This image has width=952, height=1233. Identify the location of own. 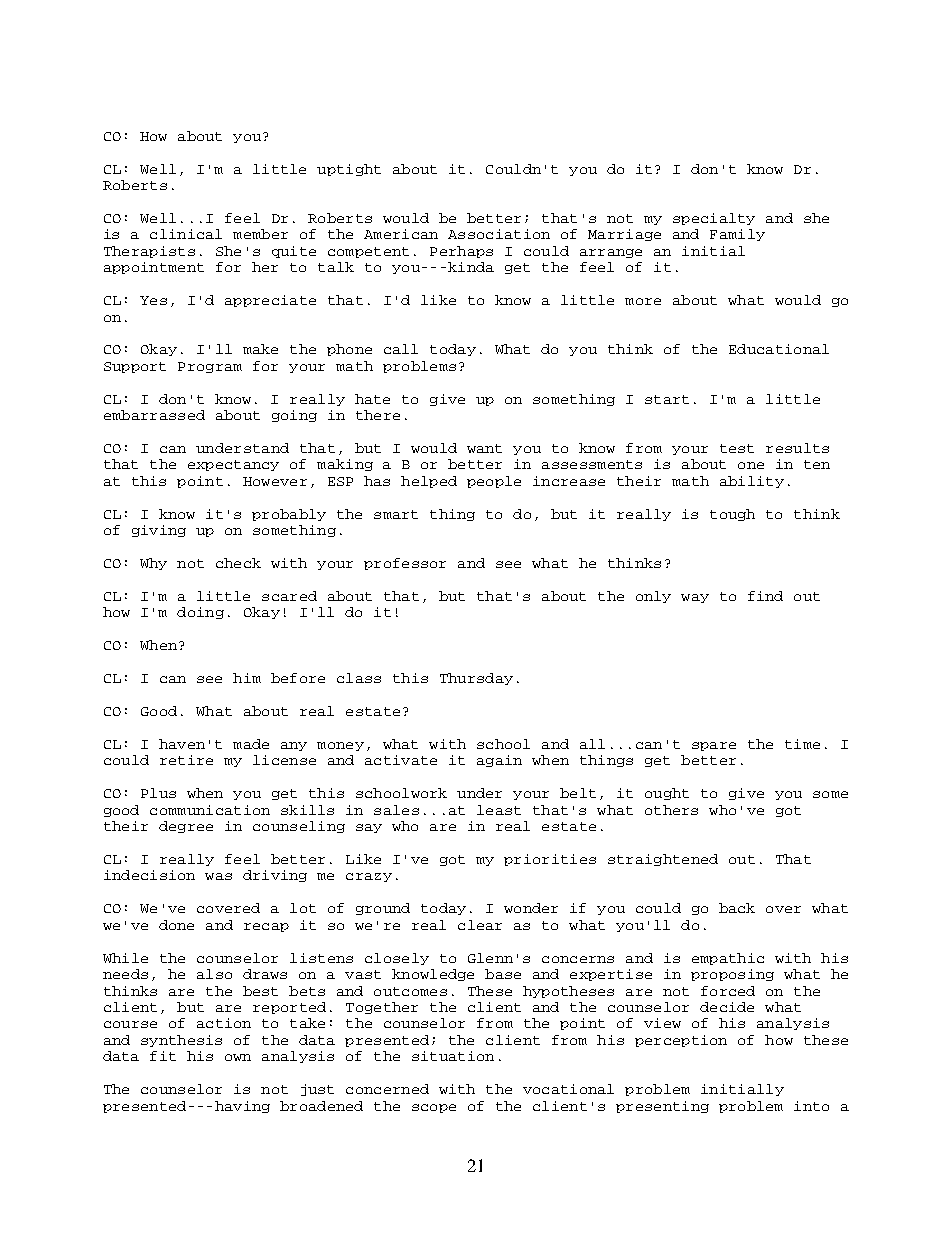
(238, 1057).
